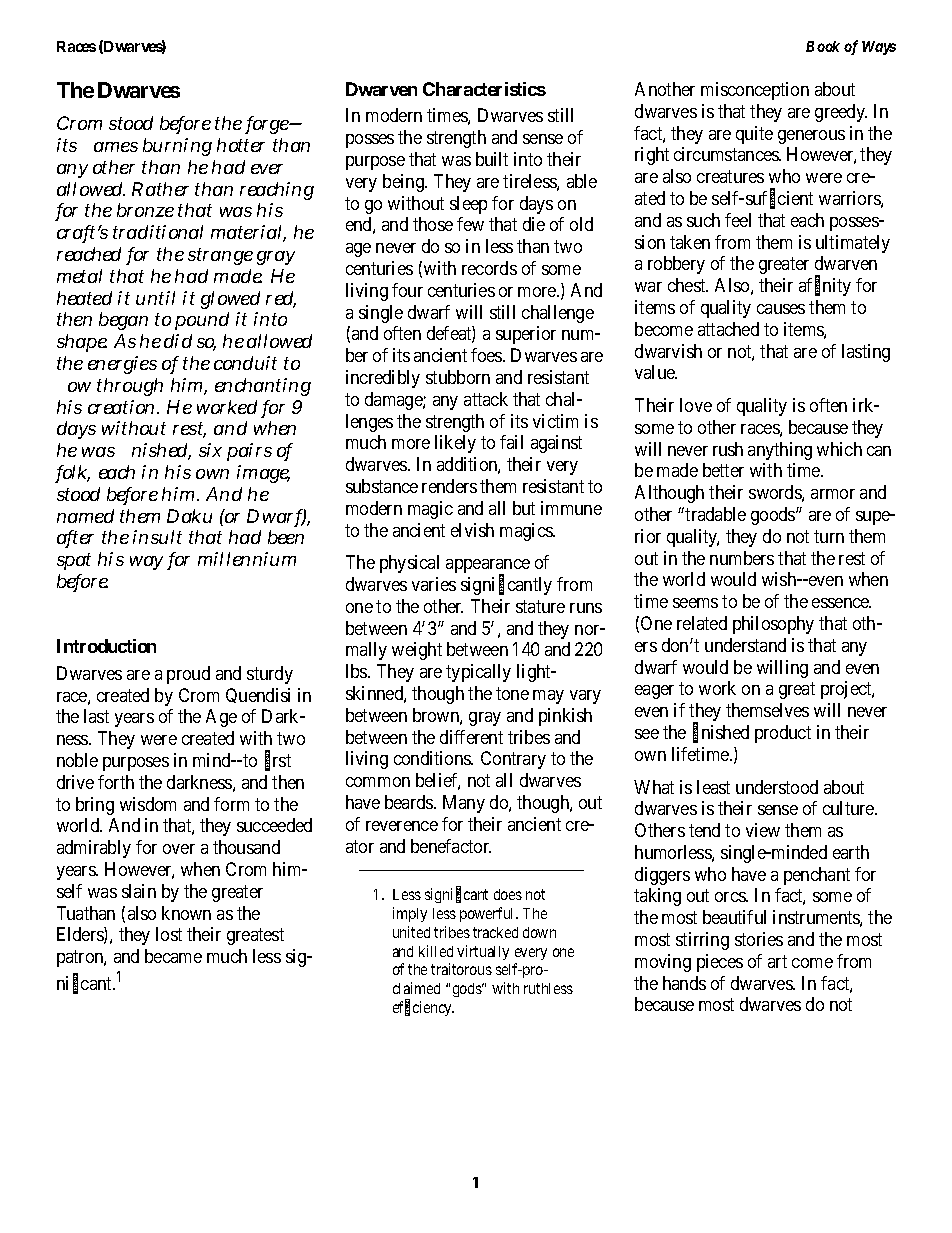 This screenshot has height=1233, width=952. I want to click on stubborn, so click(458, 377).
